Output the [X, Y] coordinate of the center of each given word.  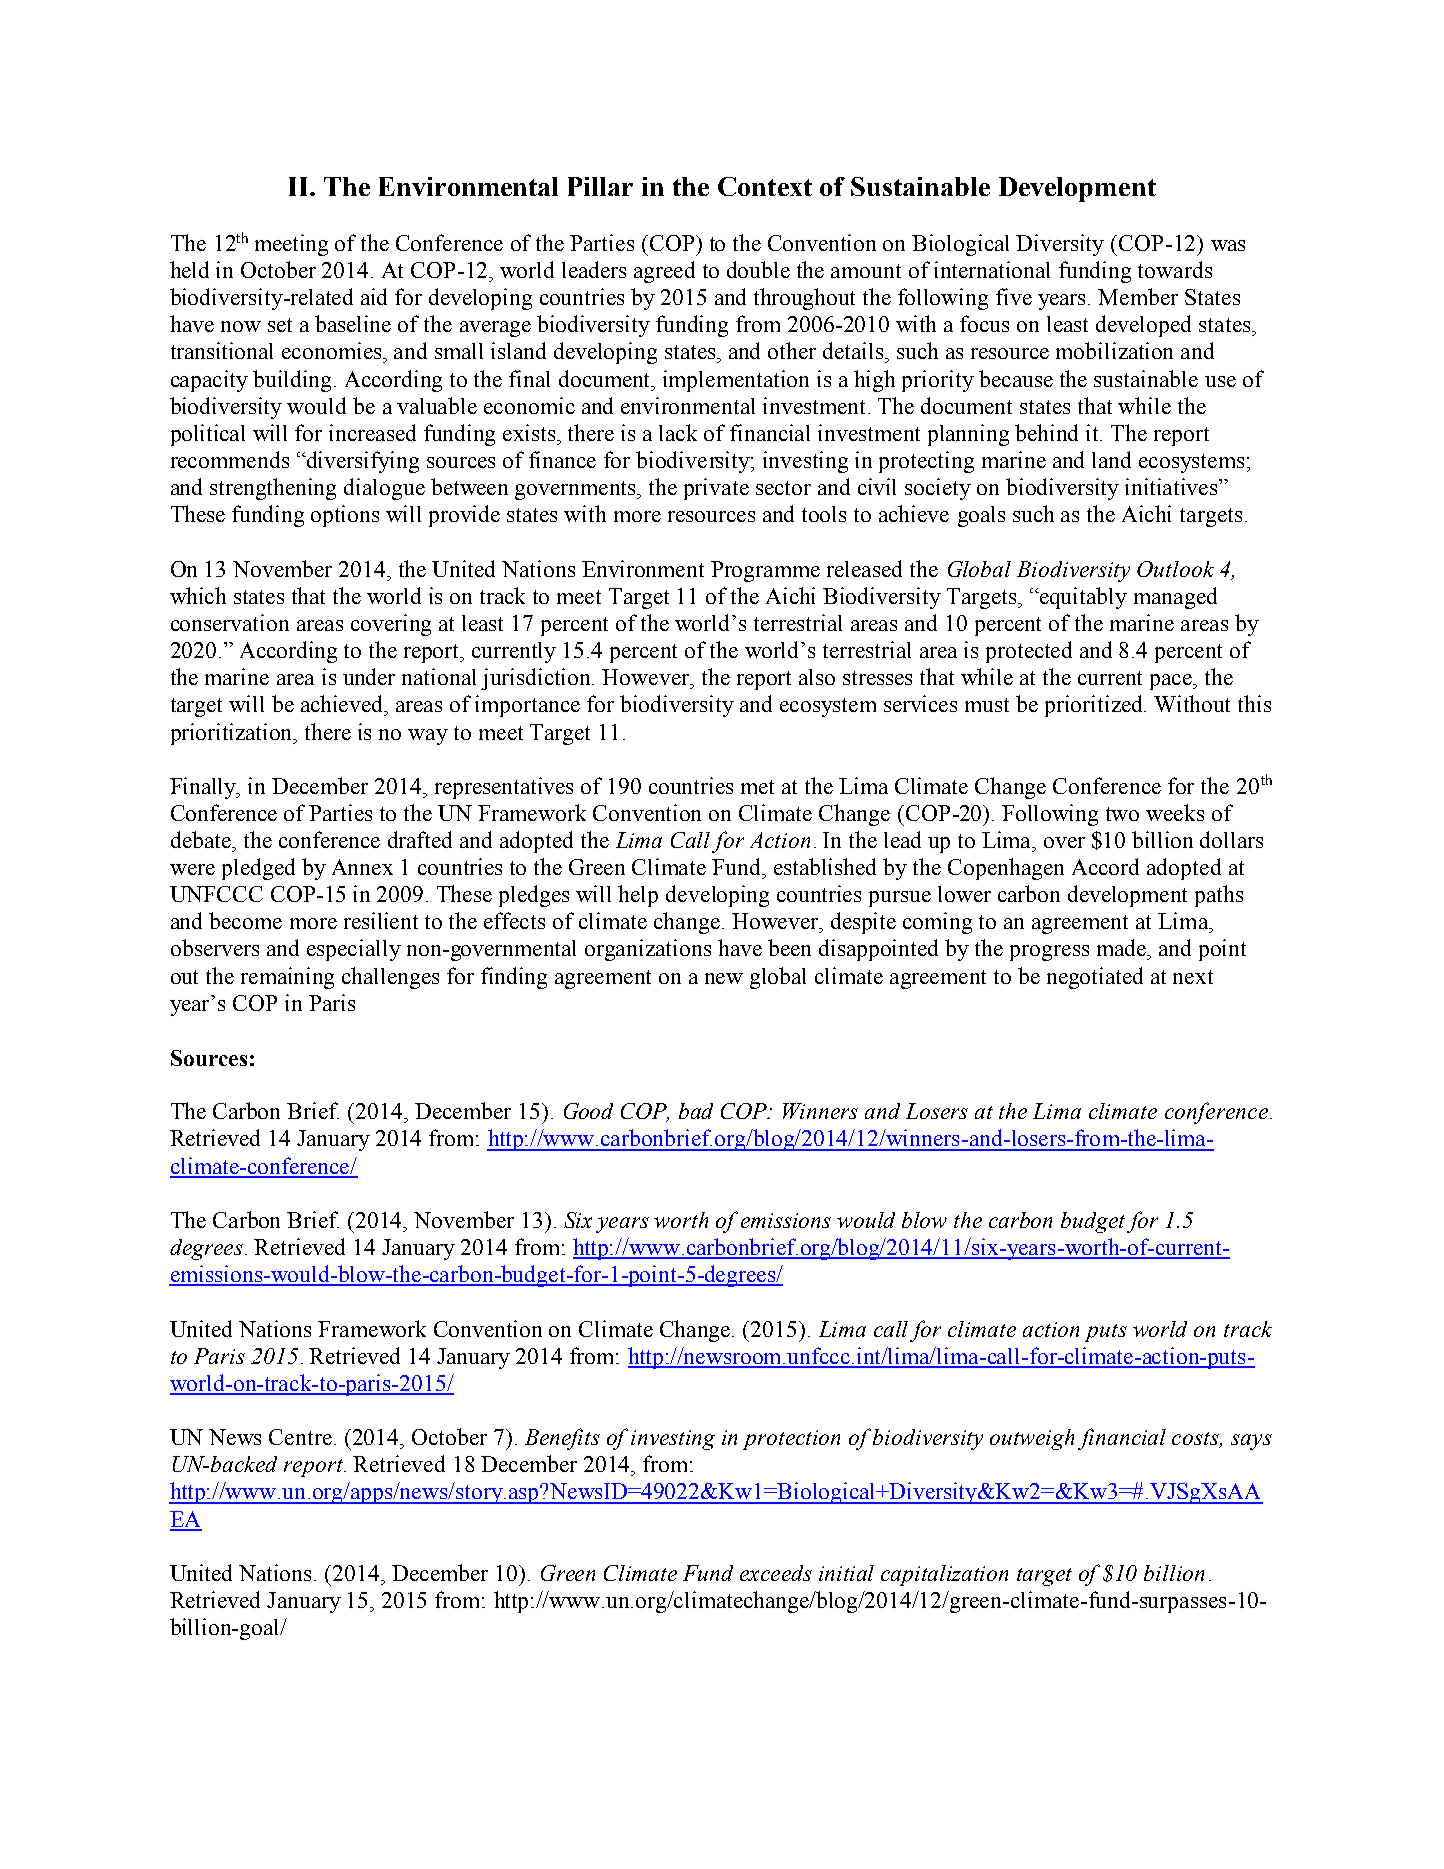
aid [374, 296]
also [817, 677]
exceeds [776, 1573]
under [369, 676]
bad [696, 1111]
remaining [287, 978]
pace [1172, 682]
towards [1175, 269]
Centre [300, 1437]
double [758, 269]
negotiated [1095, 978]
